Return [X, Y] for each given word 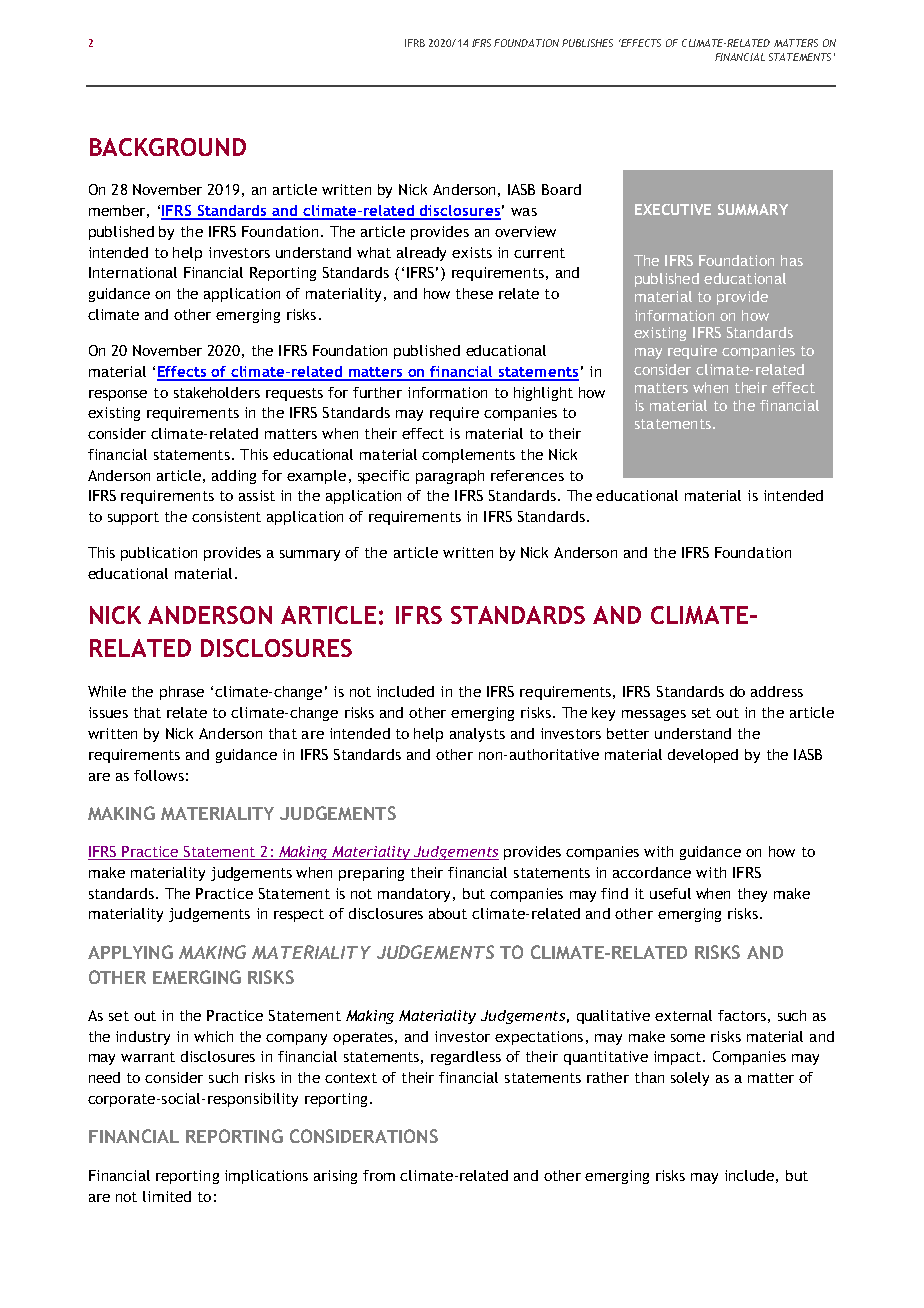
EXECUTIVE [673, 209]
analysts [477, 735]
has [792, 260]
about [448, 913]
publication [159, 554]
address [777, 691]
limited [167, 1196]
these [474, 293]
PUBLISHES [587, 43]
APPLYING [130, 952]
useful [670, 893]
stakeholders [217, 392]
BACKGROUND [168, 147]
